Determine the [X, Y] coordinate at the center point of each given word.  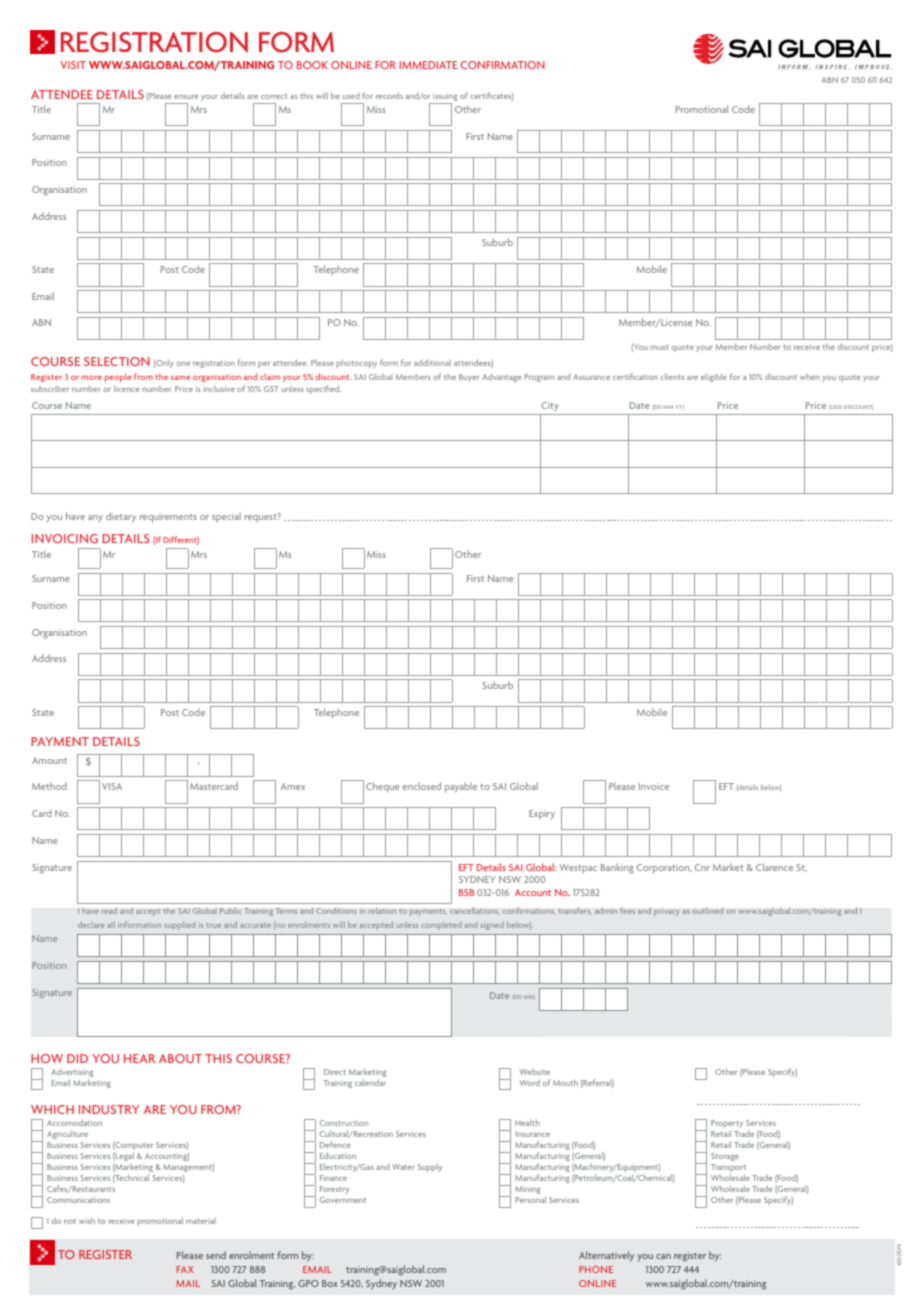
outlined [707, 911]
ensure [186, 97]
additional [432, 362]
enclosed [422, 786]
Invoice [654, 786]
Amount [49, 760]
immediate [428, 65]
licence [127, 388]
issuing [444, 98]
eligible [714, 377]
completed [441, 925]
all [111, 925]
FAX [185, 1269]
